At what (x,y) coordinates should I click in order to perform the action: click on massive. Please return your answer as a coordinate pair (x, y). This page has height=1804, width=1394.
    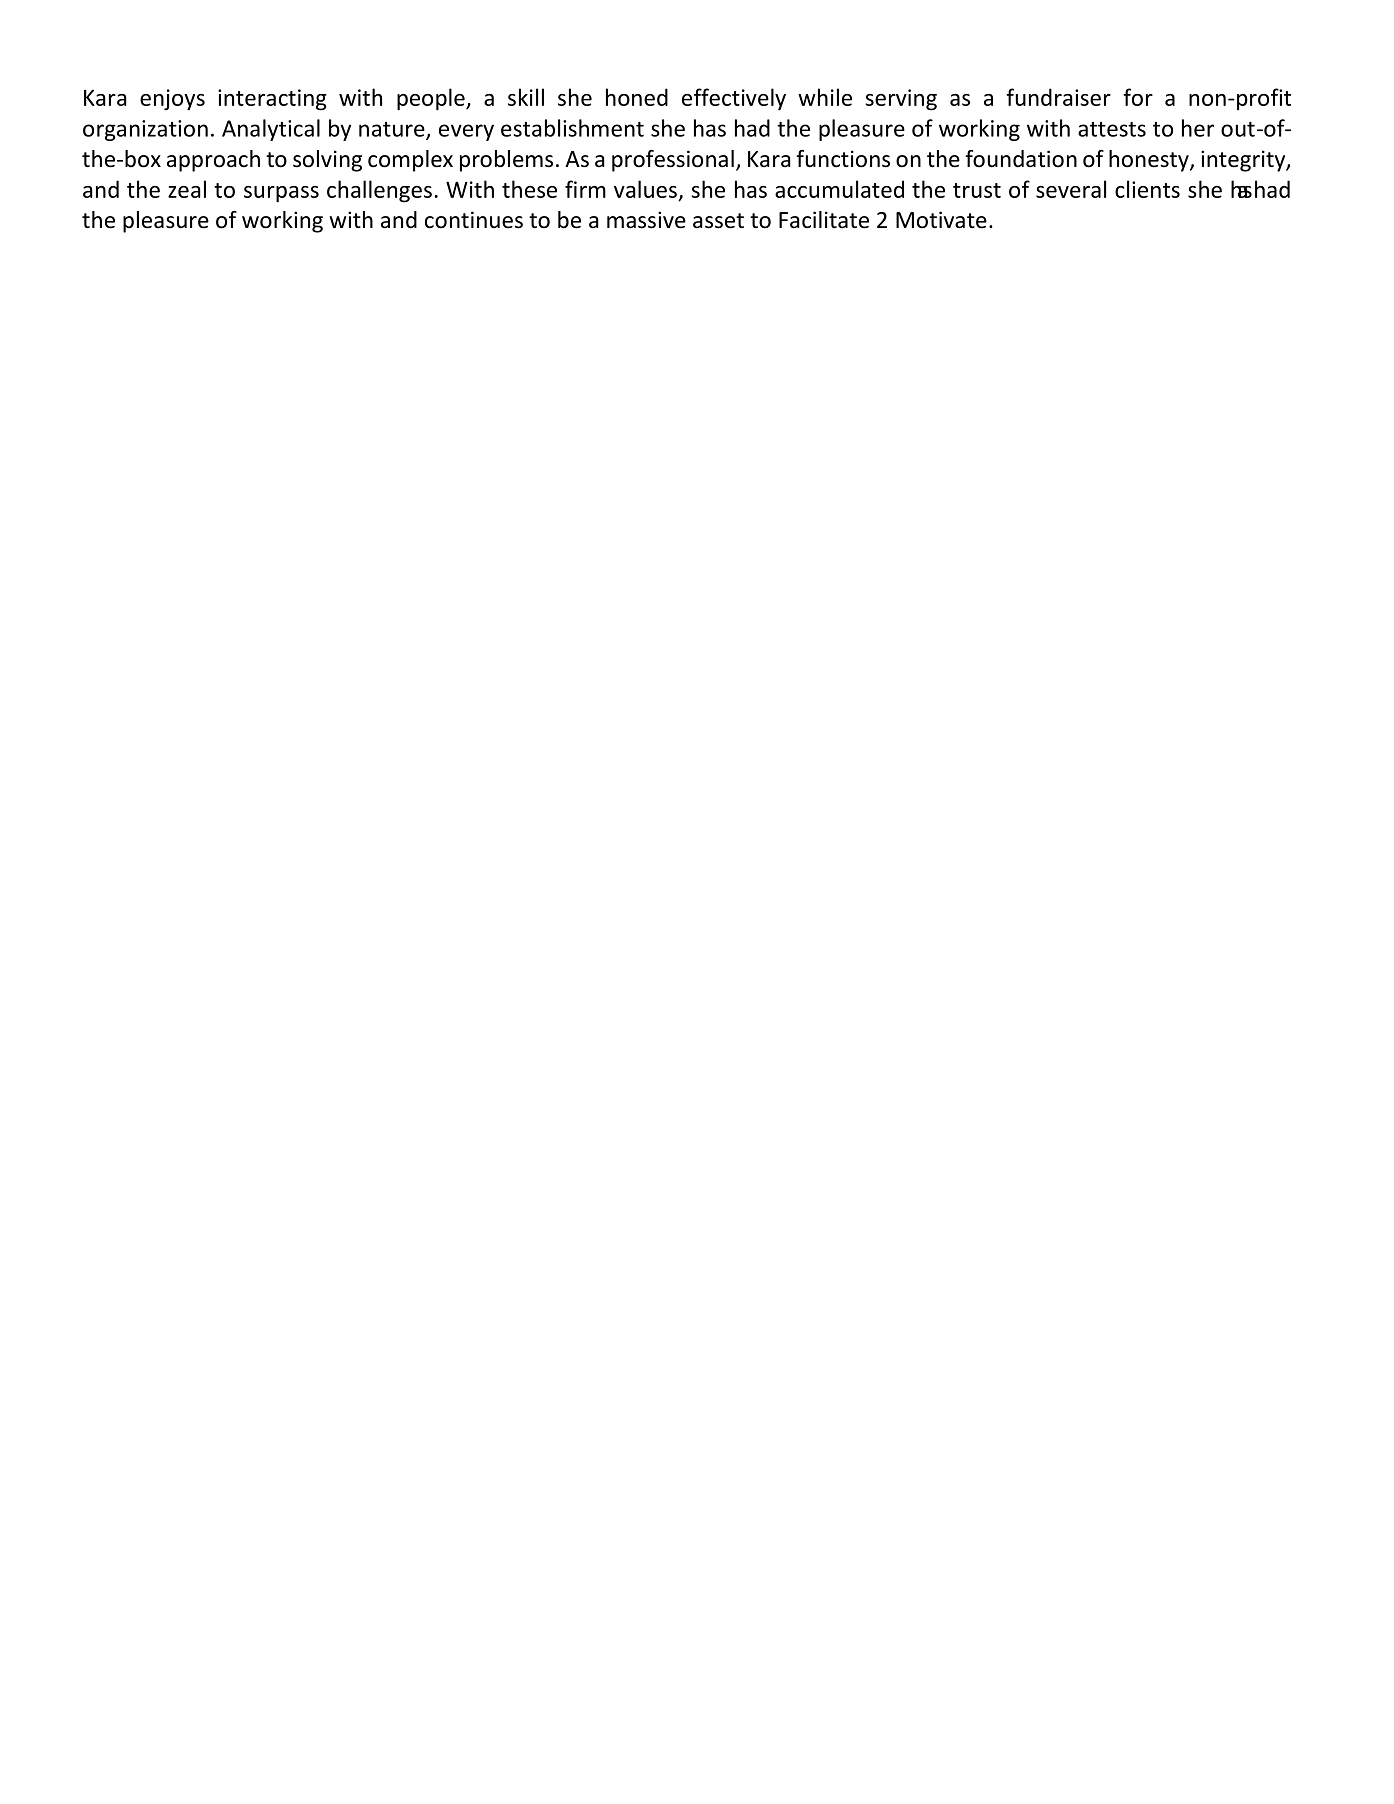
    Looking at the image, I should click on (646, 220).
